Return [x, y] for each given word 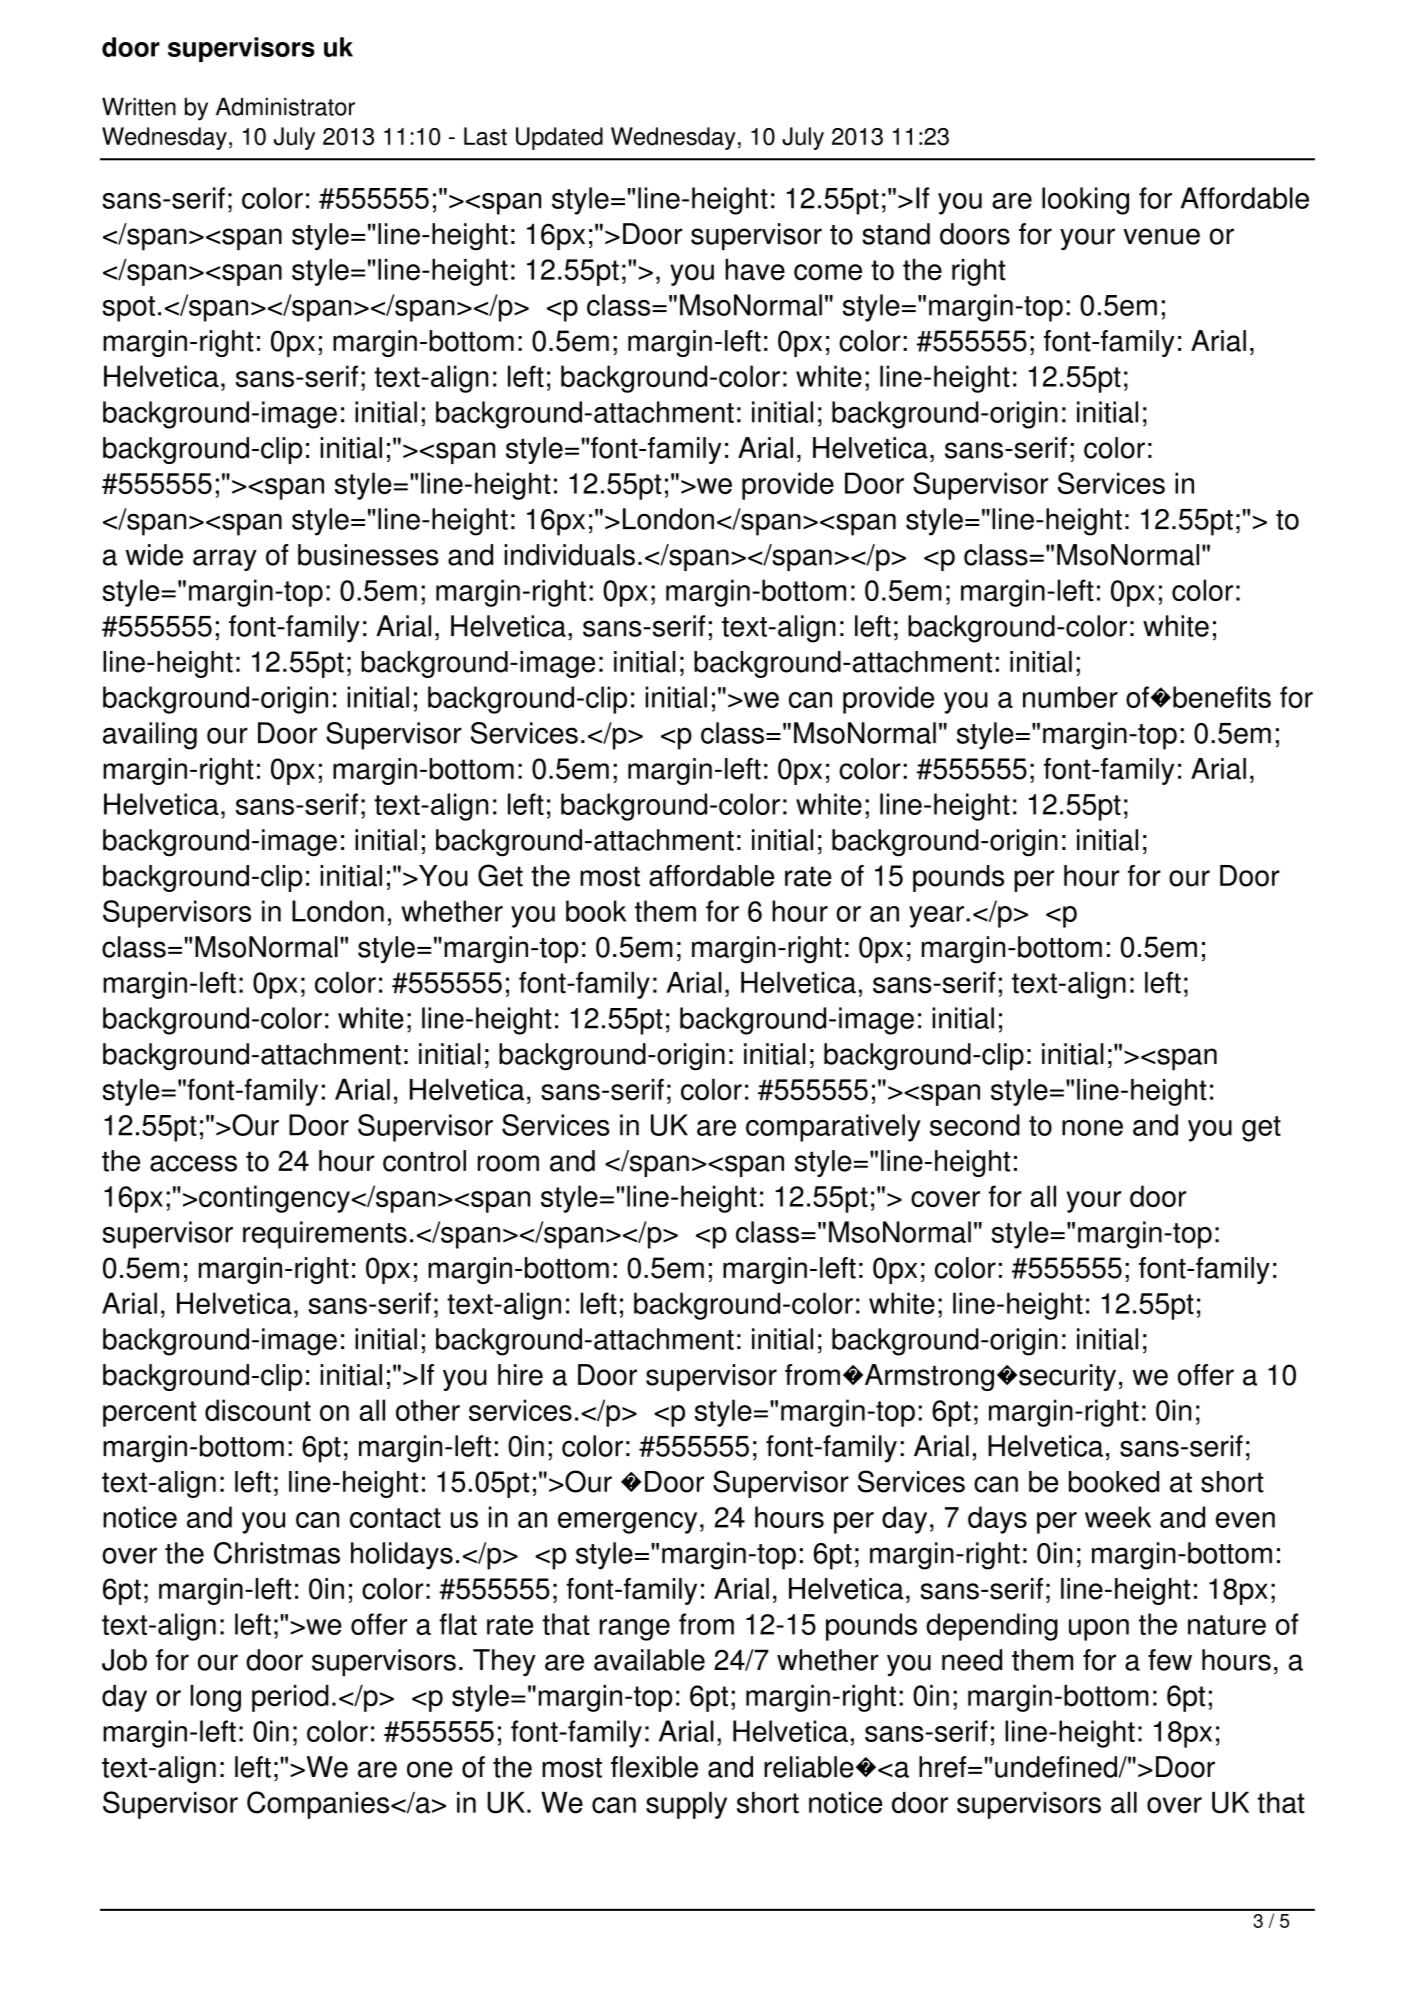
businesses [368, 555]
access [193, 1163]
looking [1085, 201]
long [216, 1698]
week [1118, 1517]
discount [258, 1410]
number [1070, 697]
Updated [559, 138]
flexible [654, 1767]
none [1092, 1128]
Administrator [285, 106]
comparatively [833, 1128]
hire [520, 1375]
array [225, 560]
